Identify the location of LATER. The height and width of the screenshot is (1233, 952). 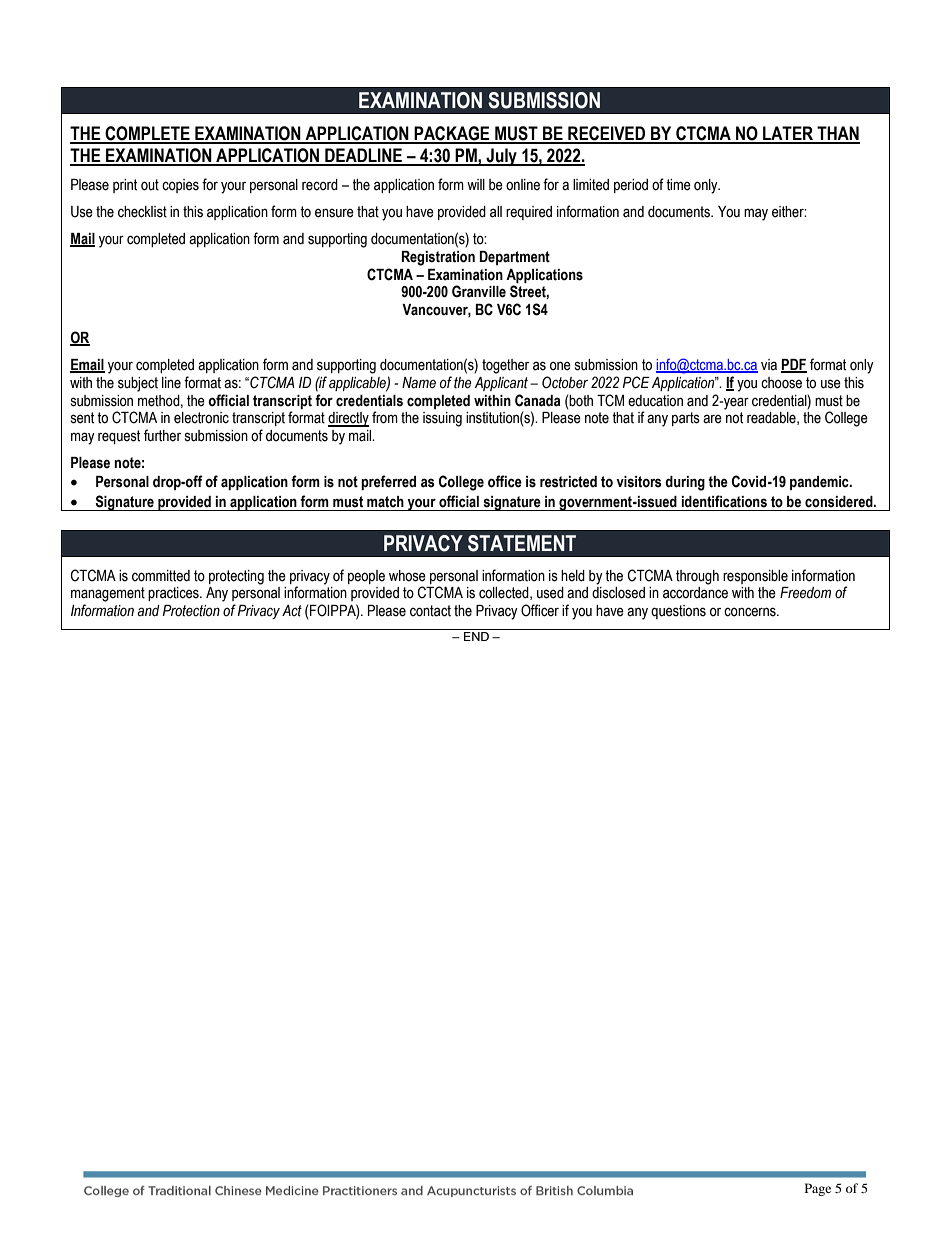
(788, 134).
